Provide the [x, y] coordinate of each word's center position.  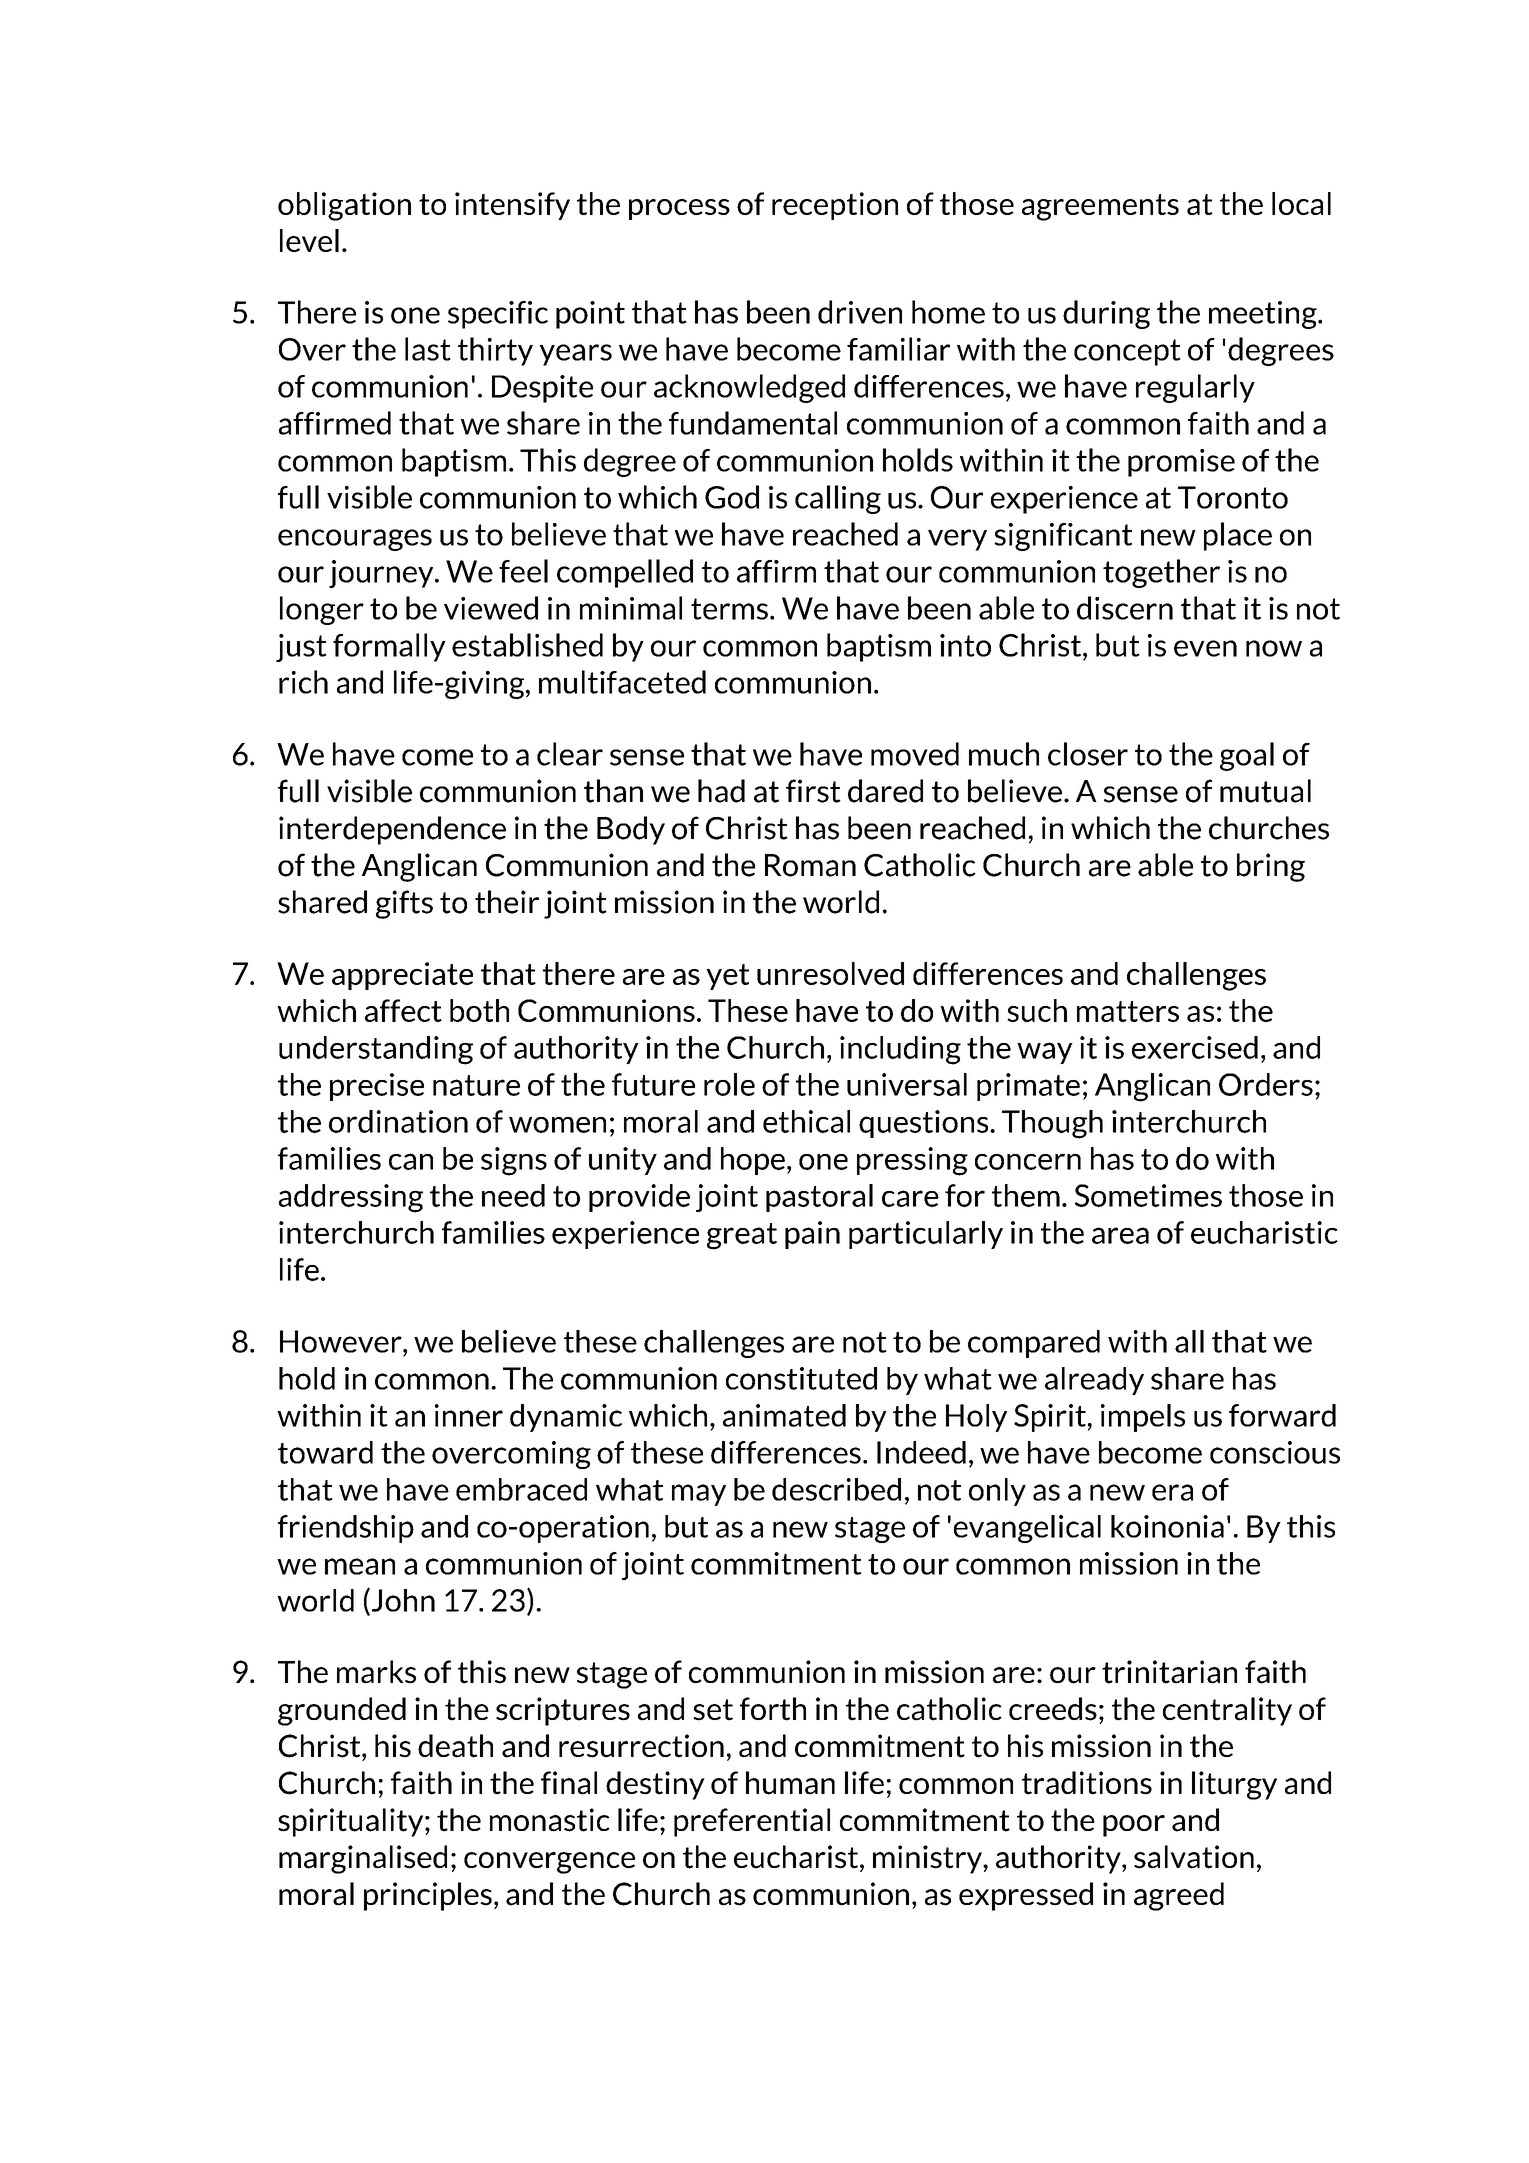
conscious [1275, 1452]
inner [469, 1415]
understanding [376, 1050]
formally [389, 647]
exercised [1195, 1047]
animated [784, 1415]
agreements [1100, 207]
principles [428, 1896]
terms [729, 609]
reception [835, 206]
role [729, 1084]
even [1205, 648]
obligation [344, 206]
